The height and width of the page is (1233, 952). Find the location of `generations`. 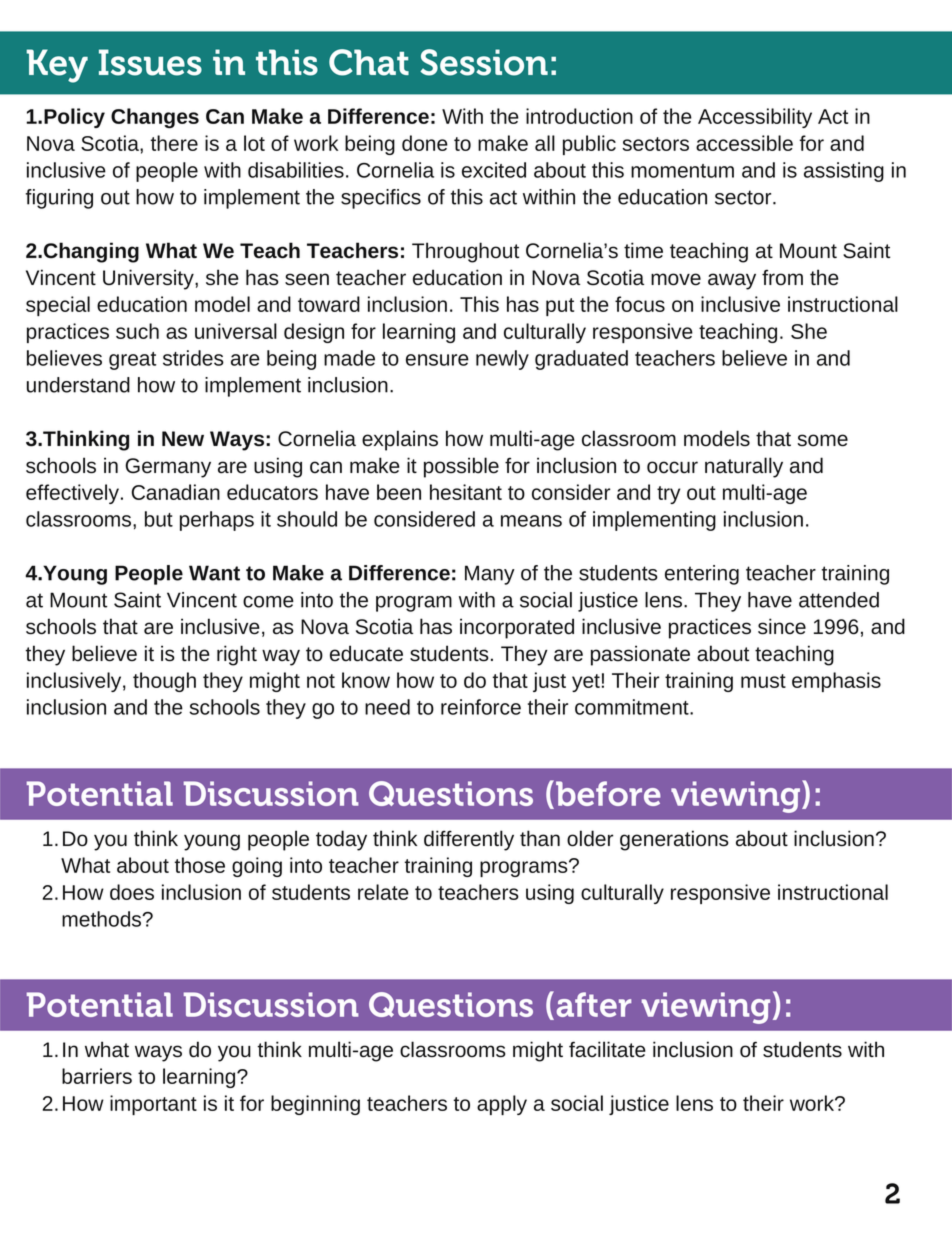

generations is located at coordinates (674, 840).
